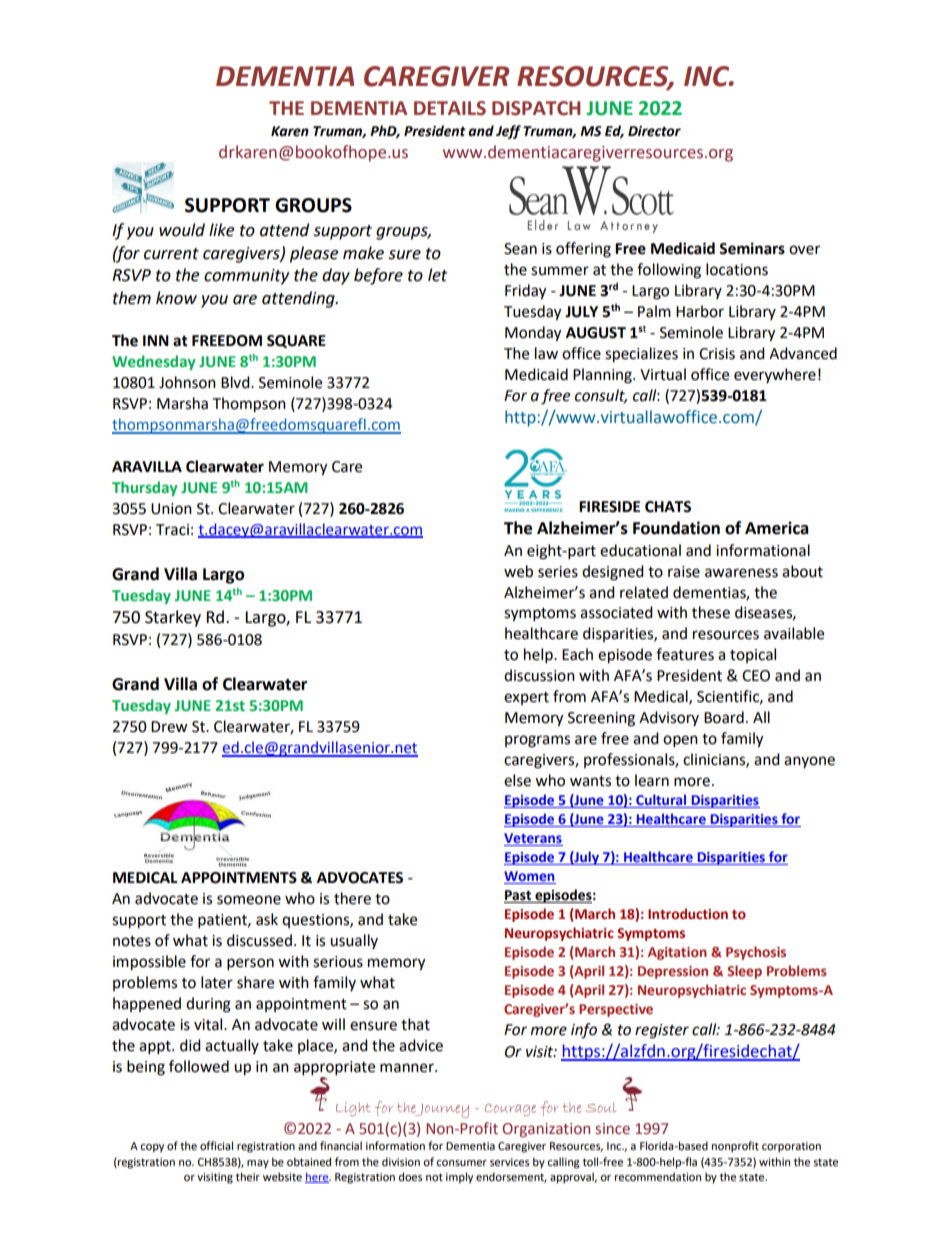 This screenshot has width=952, height=1233. I want to click on topical, so click(753, 655).
